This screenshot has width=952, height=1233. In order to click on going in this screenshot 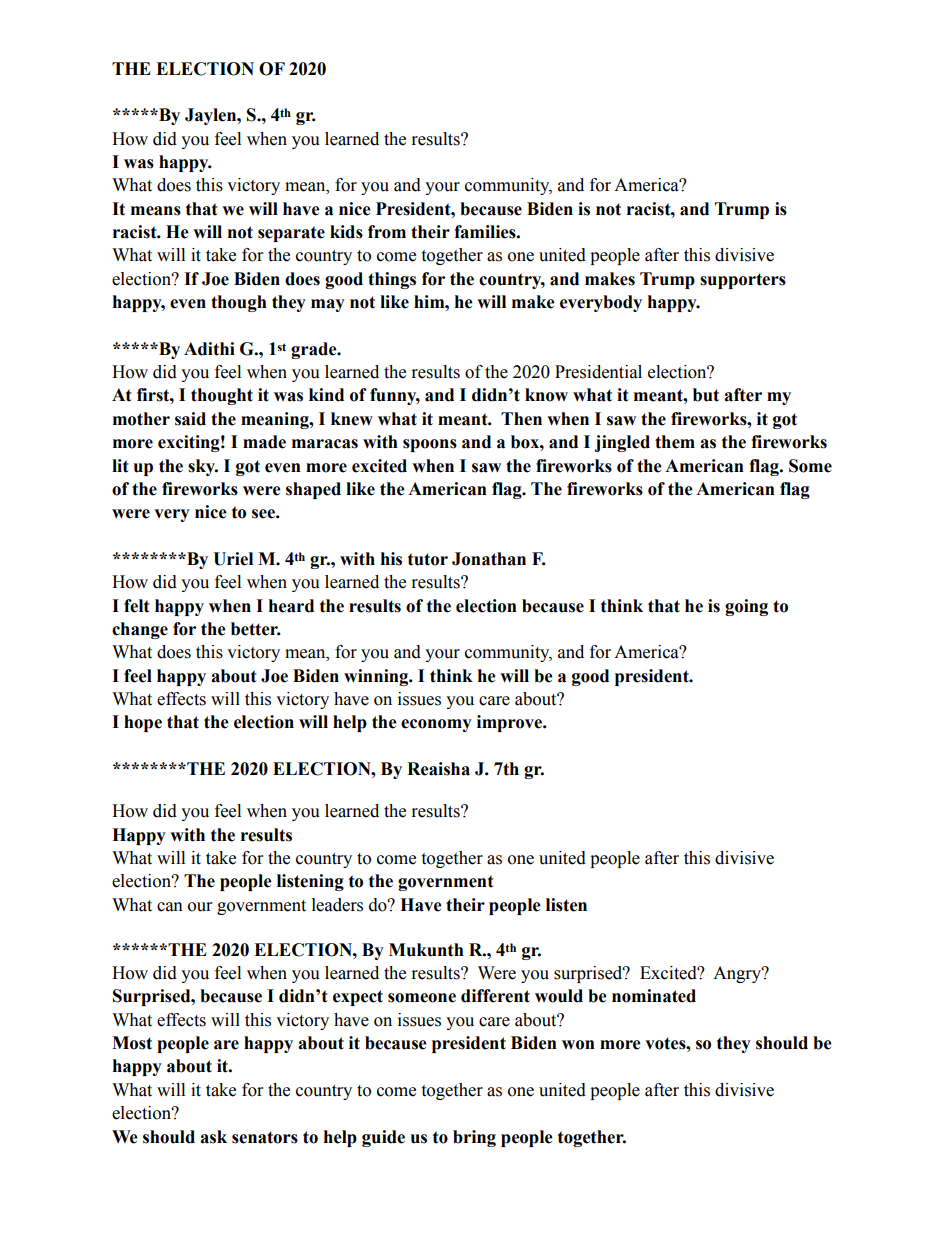, I will do `click(746, 607)`.
